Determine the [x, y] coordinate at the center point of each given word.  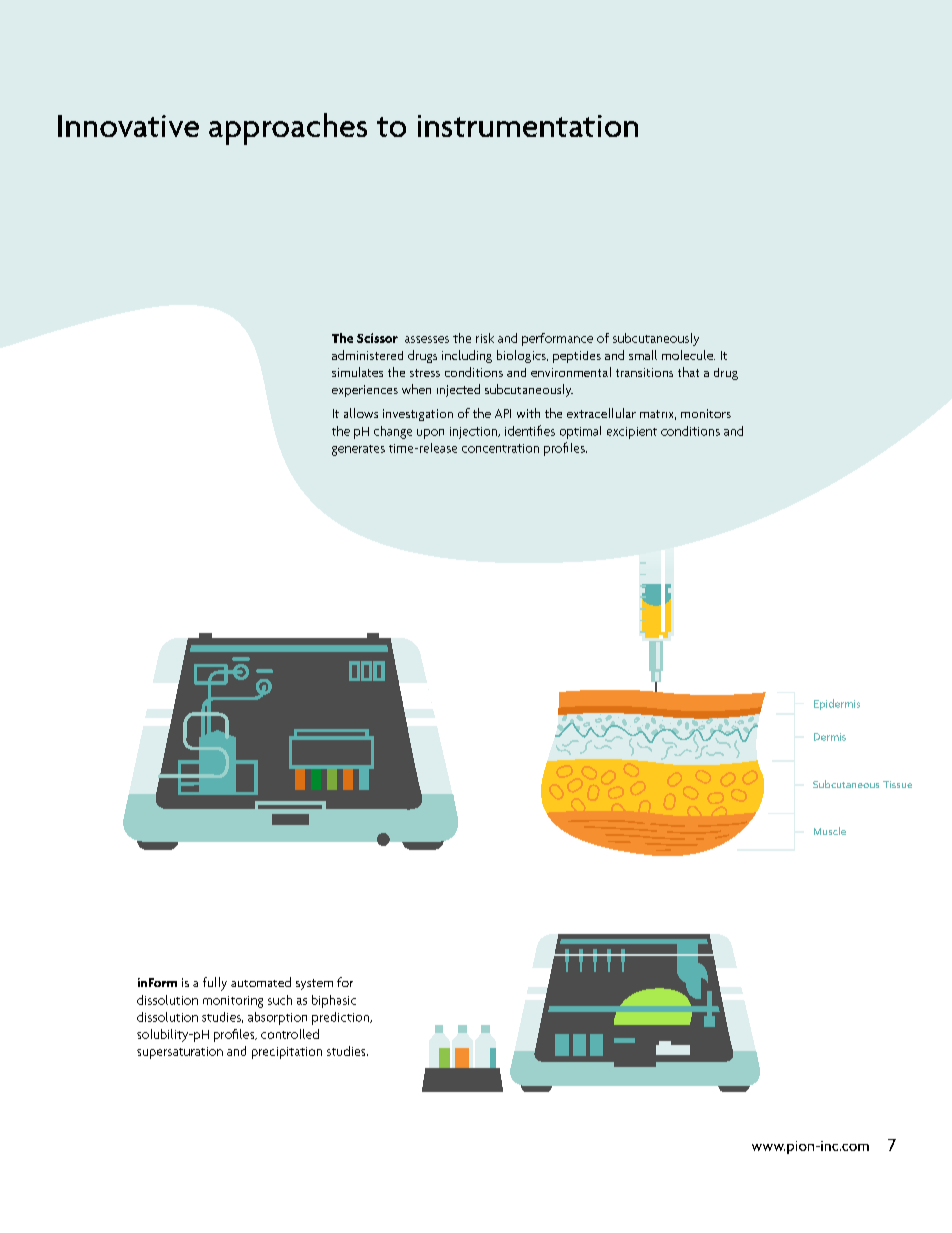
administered [367, 355]
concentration [500, 448]
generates [358, 450]
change [393, 432]
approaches [288, 129]
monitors [706, 413]
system [314, 984]
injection [475, 433]
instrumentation [528, 126]
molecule [688, 355]
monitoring [233, 1002]
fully [215, 984]
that [688, 372]
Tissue [897, 784]
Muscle [830, 831]
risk [485, 338]
